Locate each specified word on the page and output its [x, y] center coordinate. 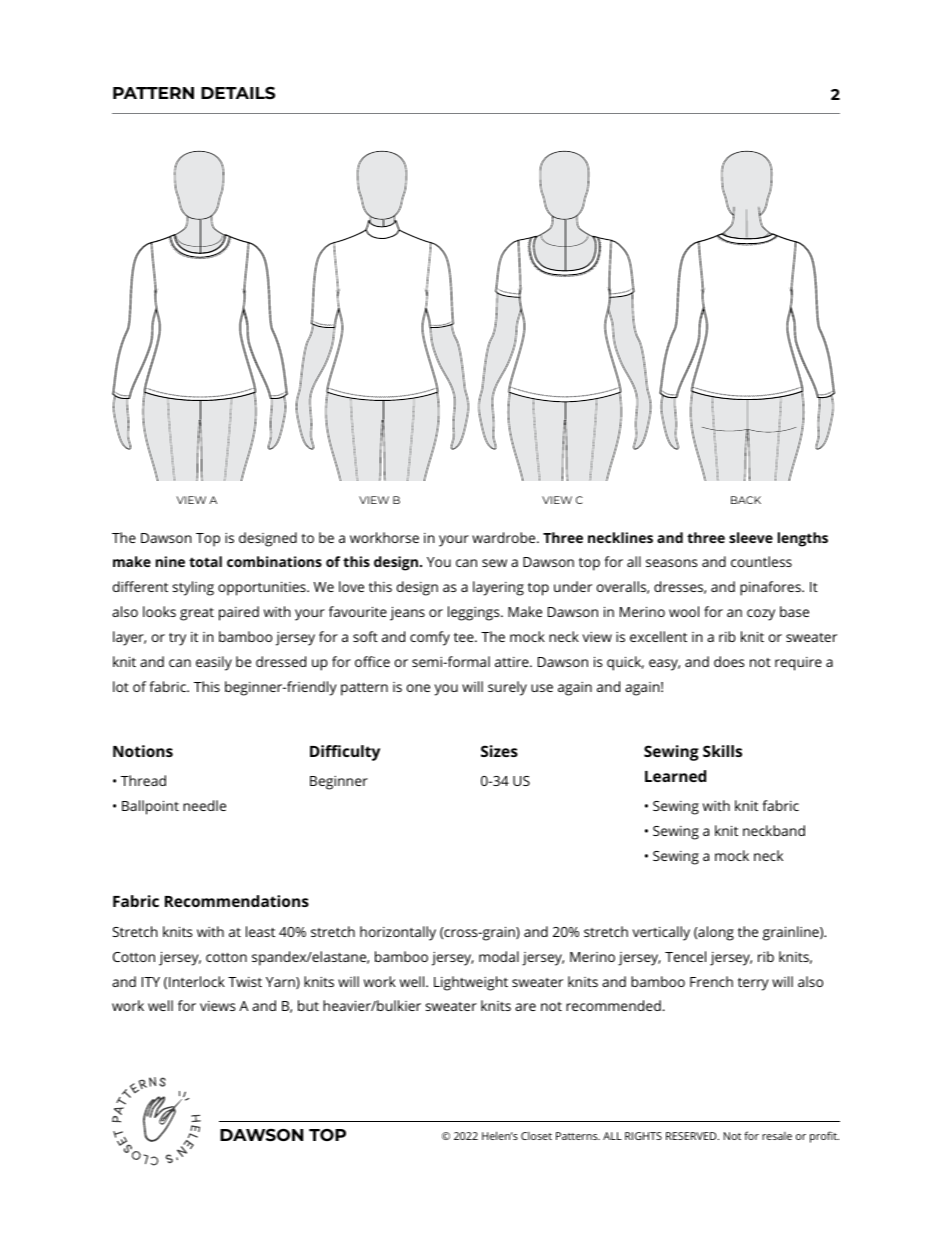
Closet [536, 1136]
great [197, 614]
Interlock [197, 981]
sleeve [751, 537]
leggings [475, 613]
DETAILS [238, 93]
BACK [746, 500]
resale [777, 1136]
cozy [761, 615]
